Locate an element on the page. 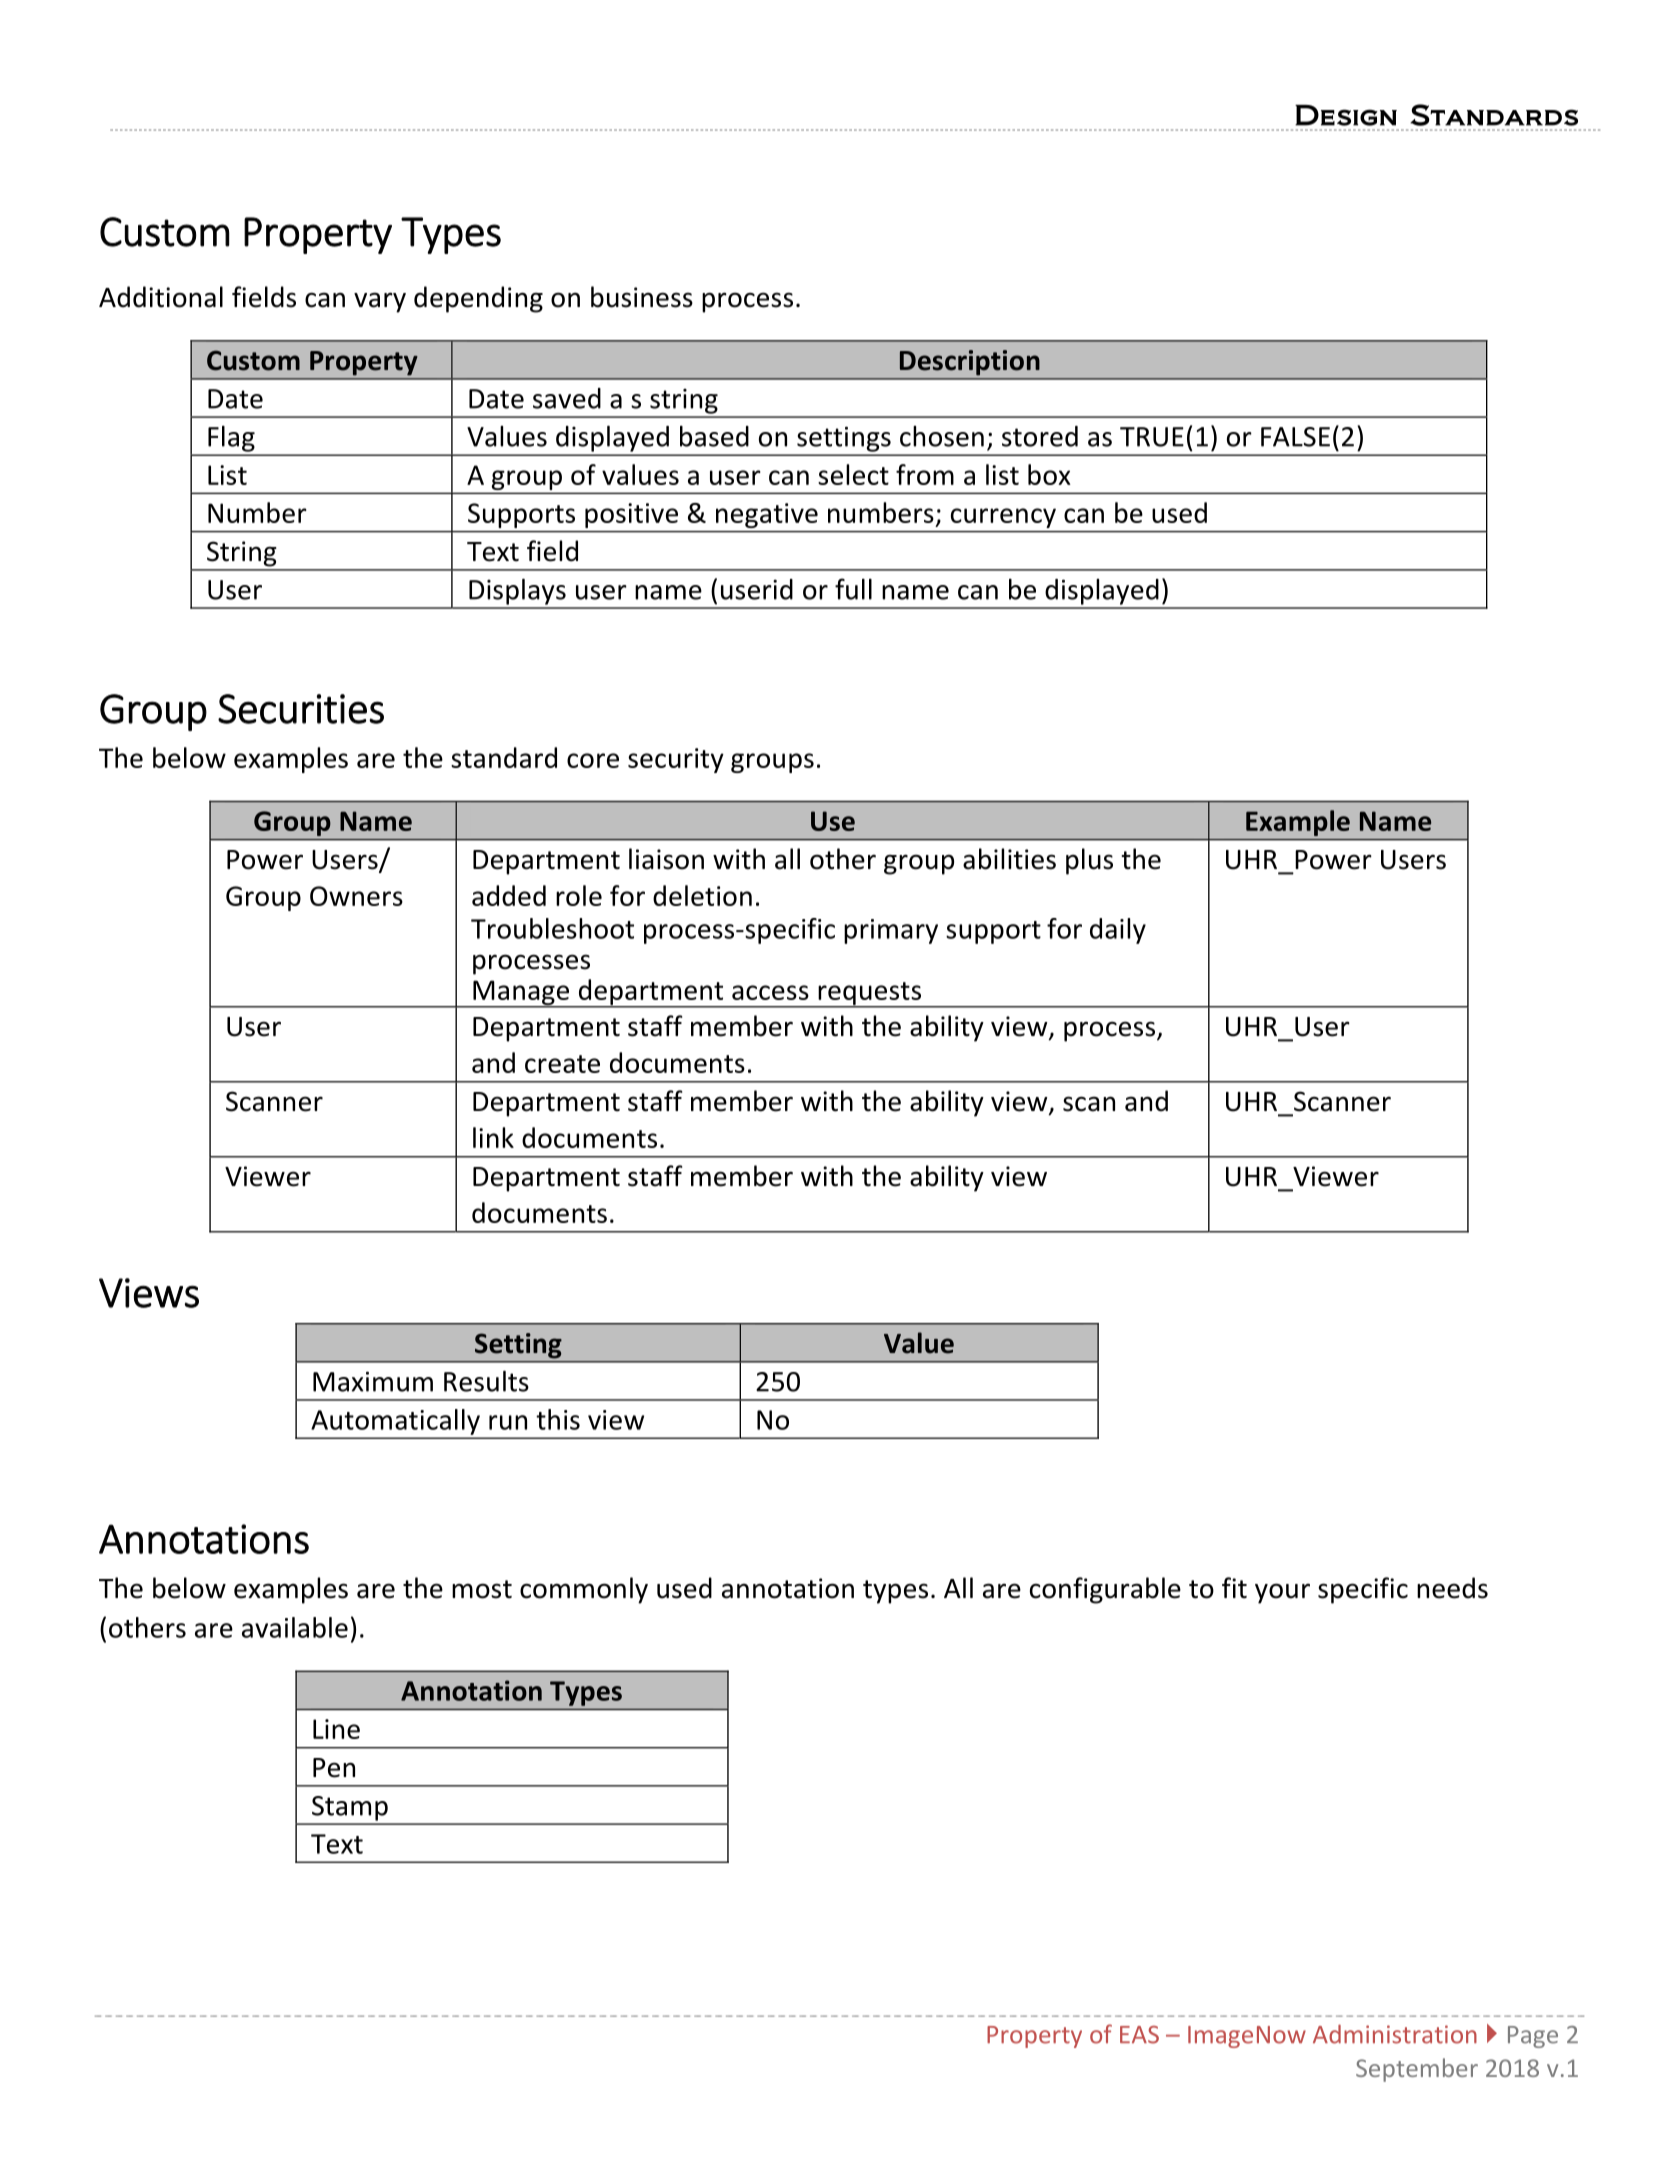 This image has width=1678, height=2171. vary is located at coordinates (380, 302).
